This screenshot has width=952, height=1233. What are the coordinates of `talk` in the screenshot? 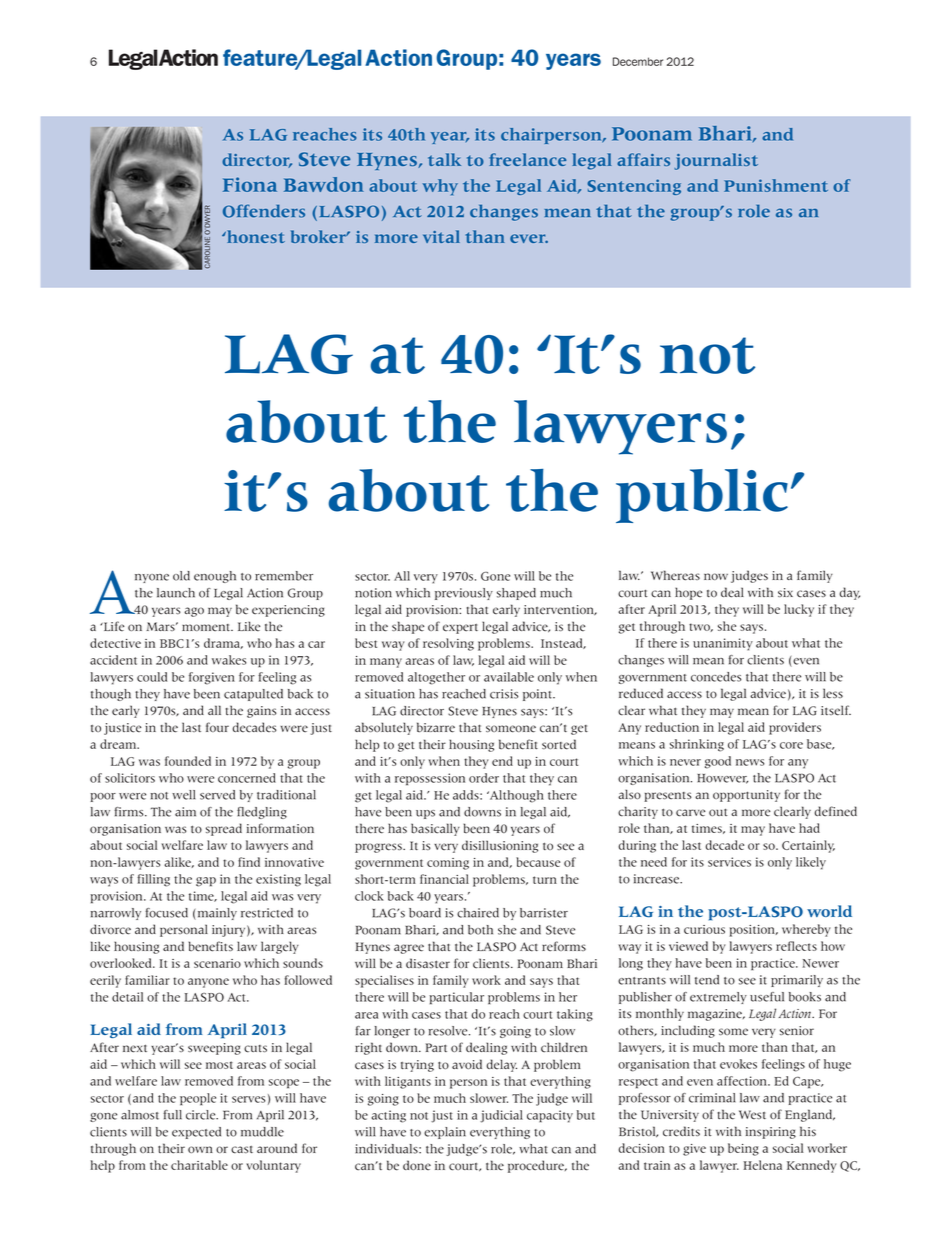 It's located at (444, 159).
